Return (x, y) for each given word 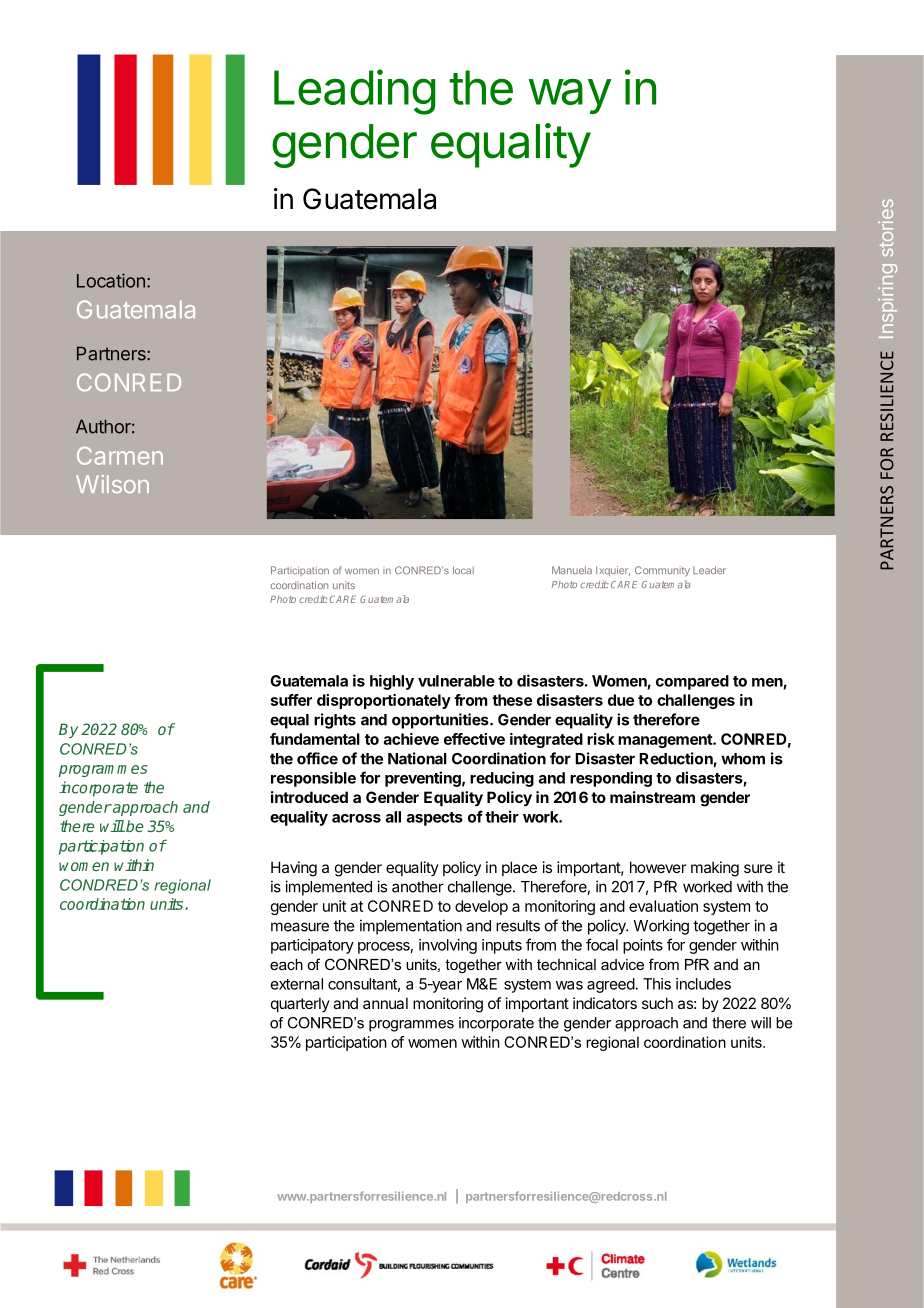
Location (111, 280)
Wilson (112, 484)
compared (692, 682)
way (570, 96)
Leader (709, 570)
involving (448, 946)
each (286, 964)
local (463, 570)
